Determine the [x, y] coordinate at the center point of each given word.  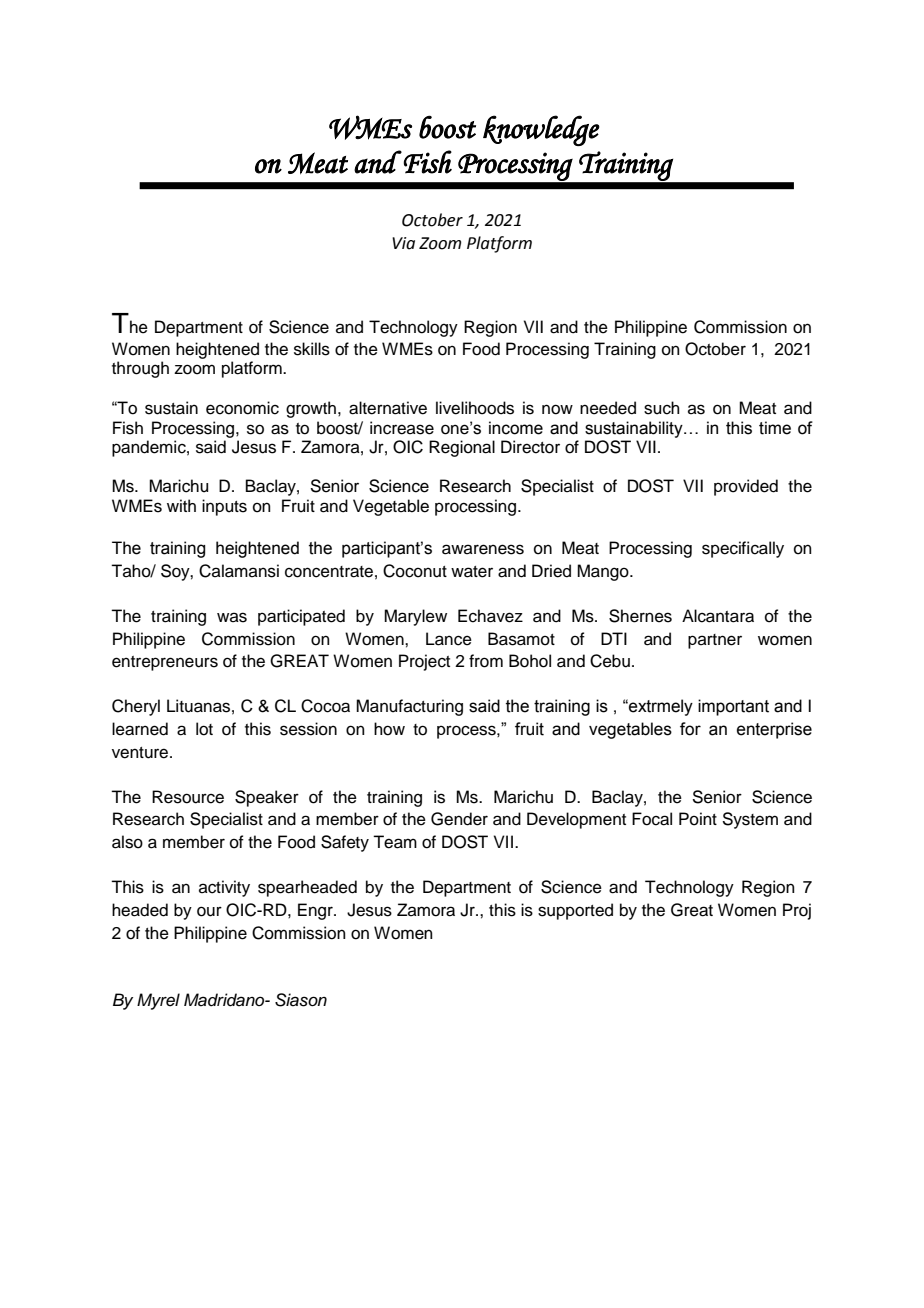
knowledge [541, 130]
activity [224, 888]
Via [403, 243]
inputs [224, 507]
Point [698, 819]
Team [395, 842]
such [662, 408]
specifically [743, 549]
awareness [483, 549]
